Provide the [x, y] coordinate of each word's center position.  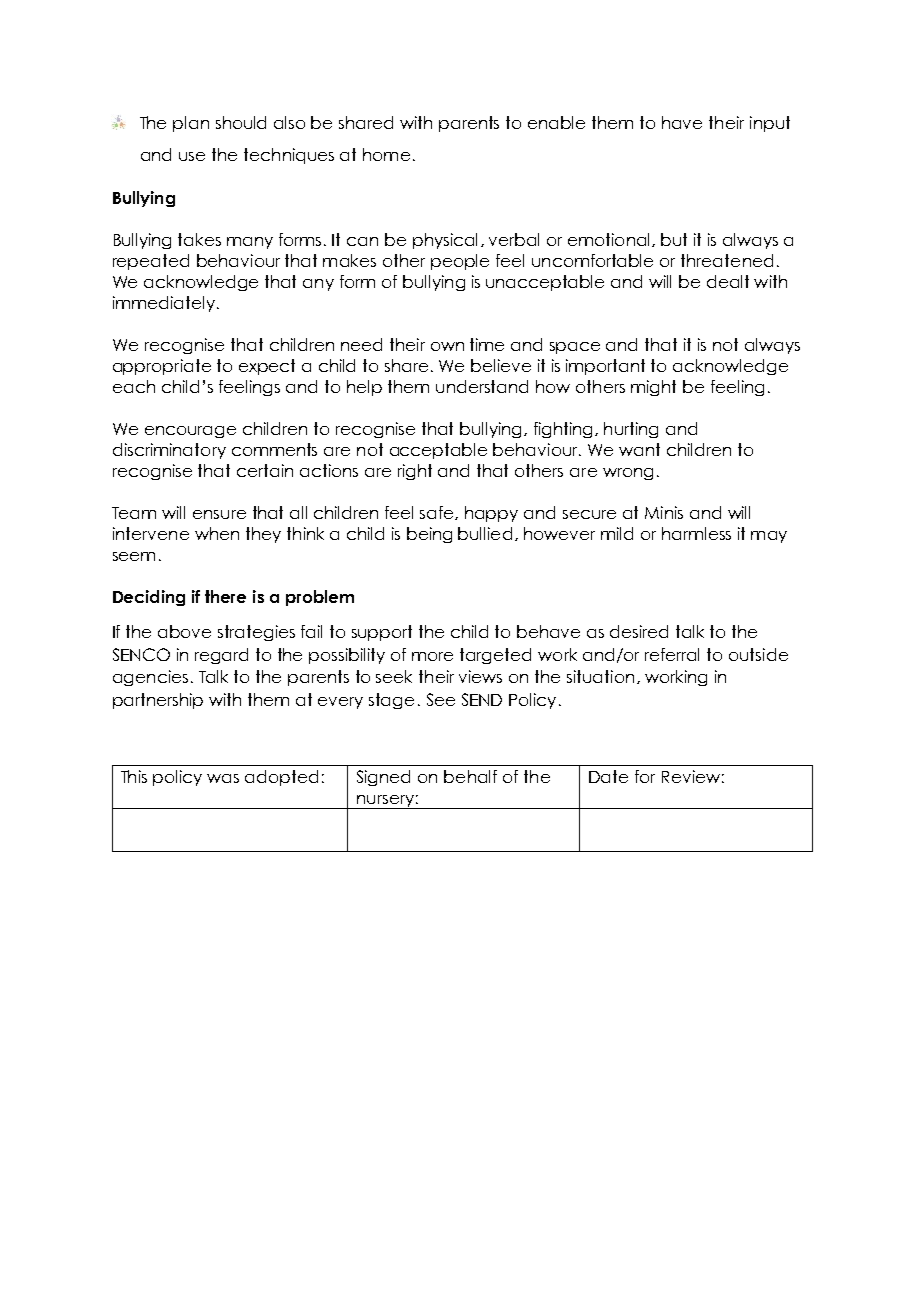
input [770, 124]
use [192, 156]
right [415, 472]
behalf [470, 776]
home [386, 154]
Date [608, 776]
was [223, 778]
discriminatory [169, 451]
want [639, 449]
